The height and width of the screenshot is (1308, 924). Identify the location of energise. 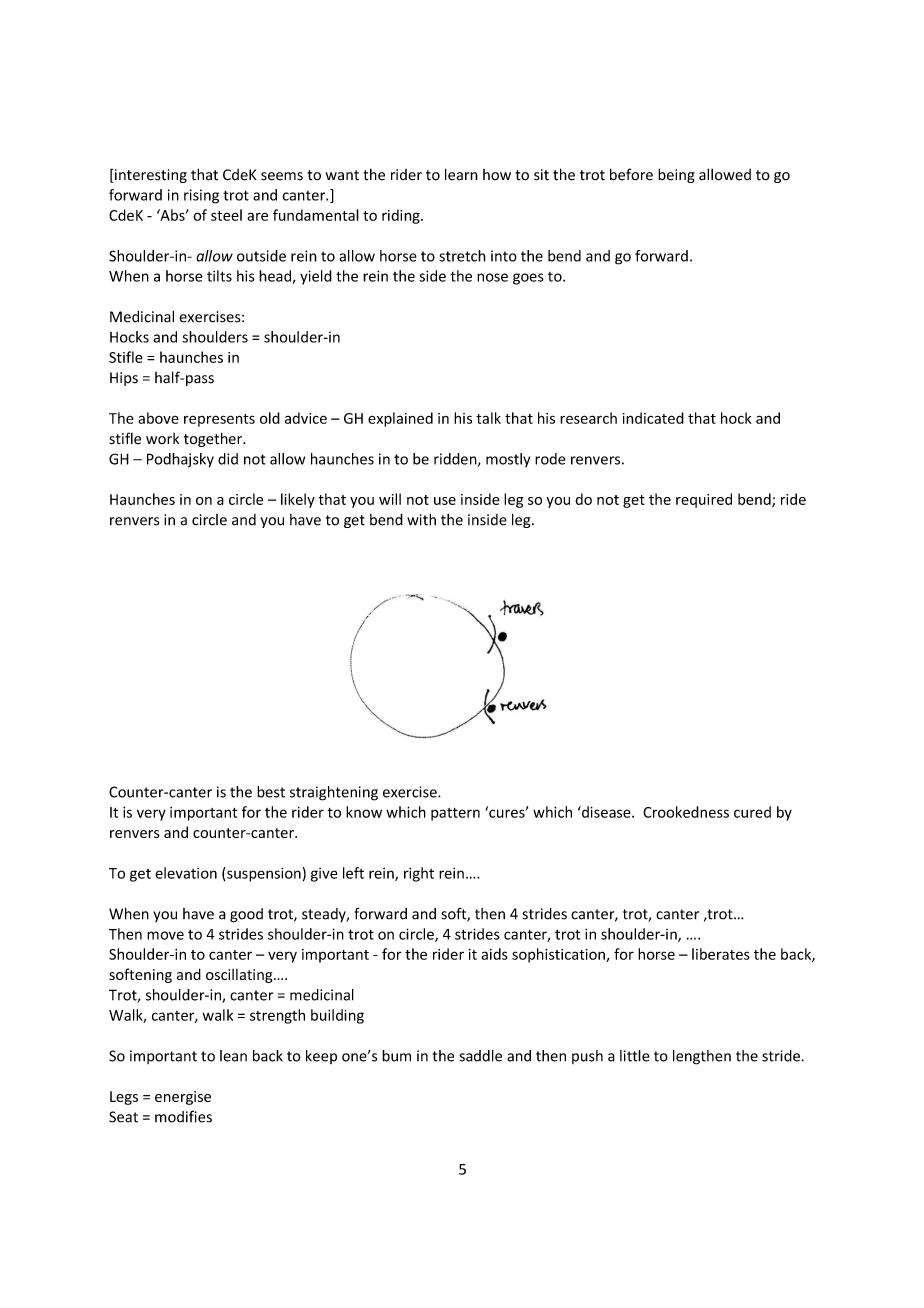
(183, 1098).
